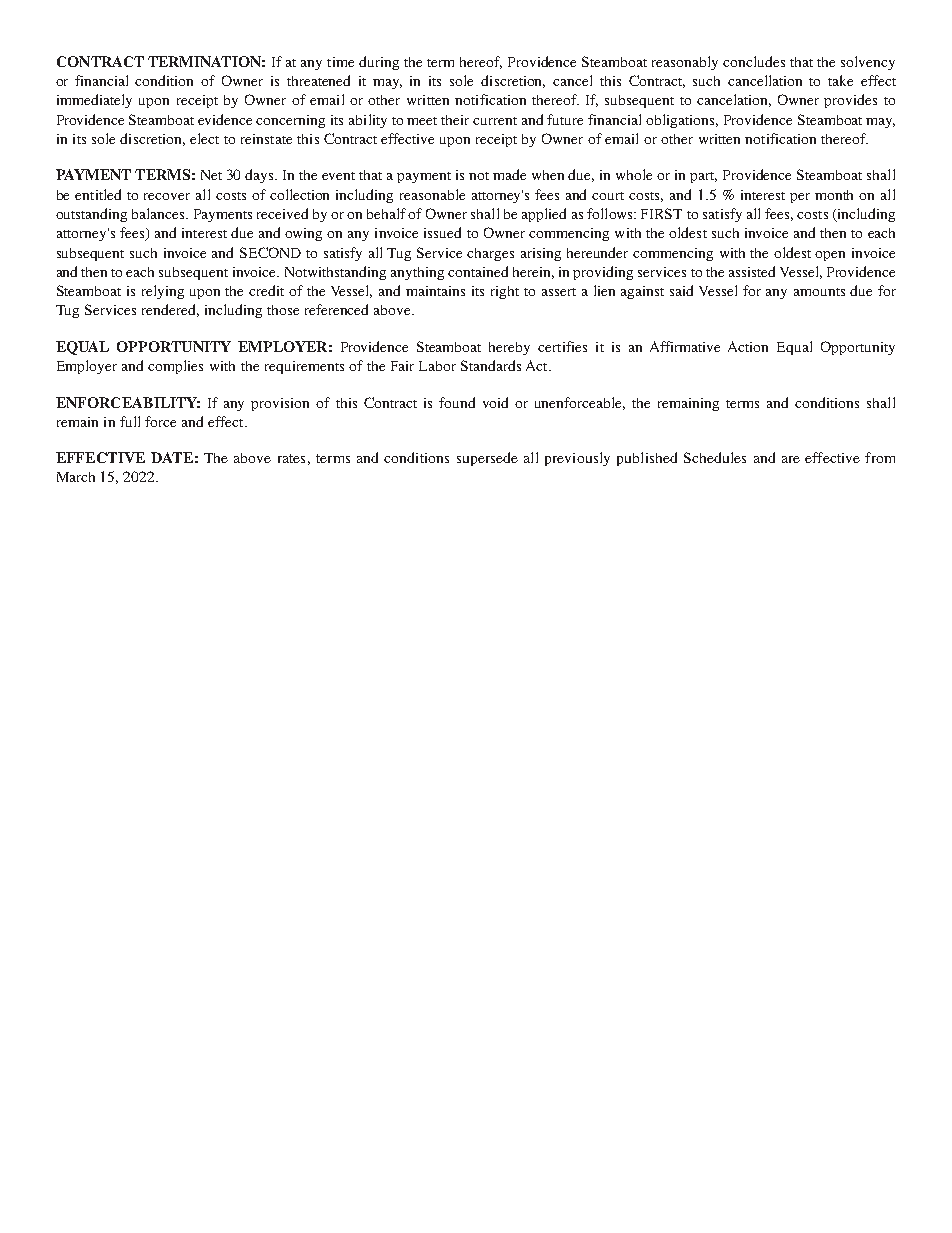 This screenshot has width=952, height=1233. I want to click on supersede, so click(487, 459).
